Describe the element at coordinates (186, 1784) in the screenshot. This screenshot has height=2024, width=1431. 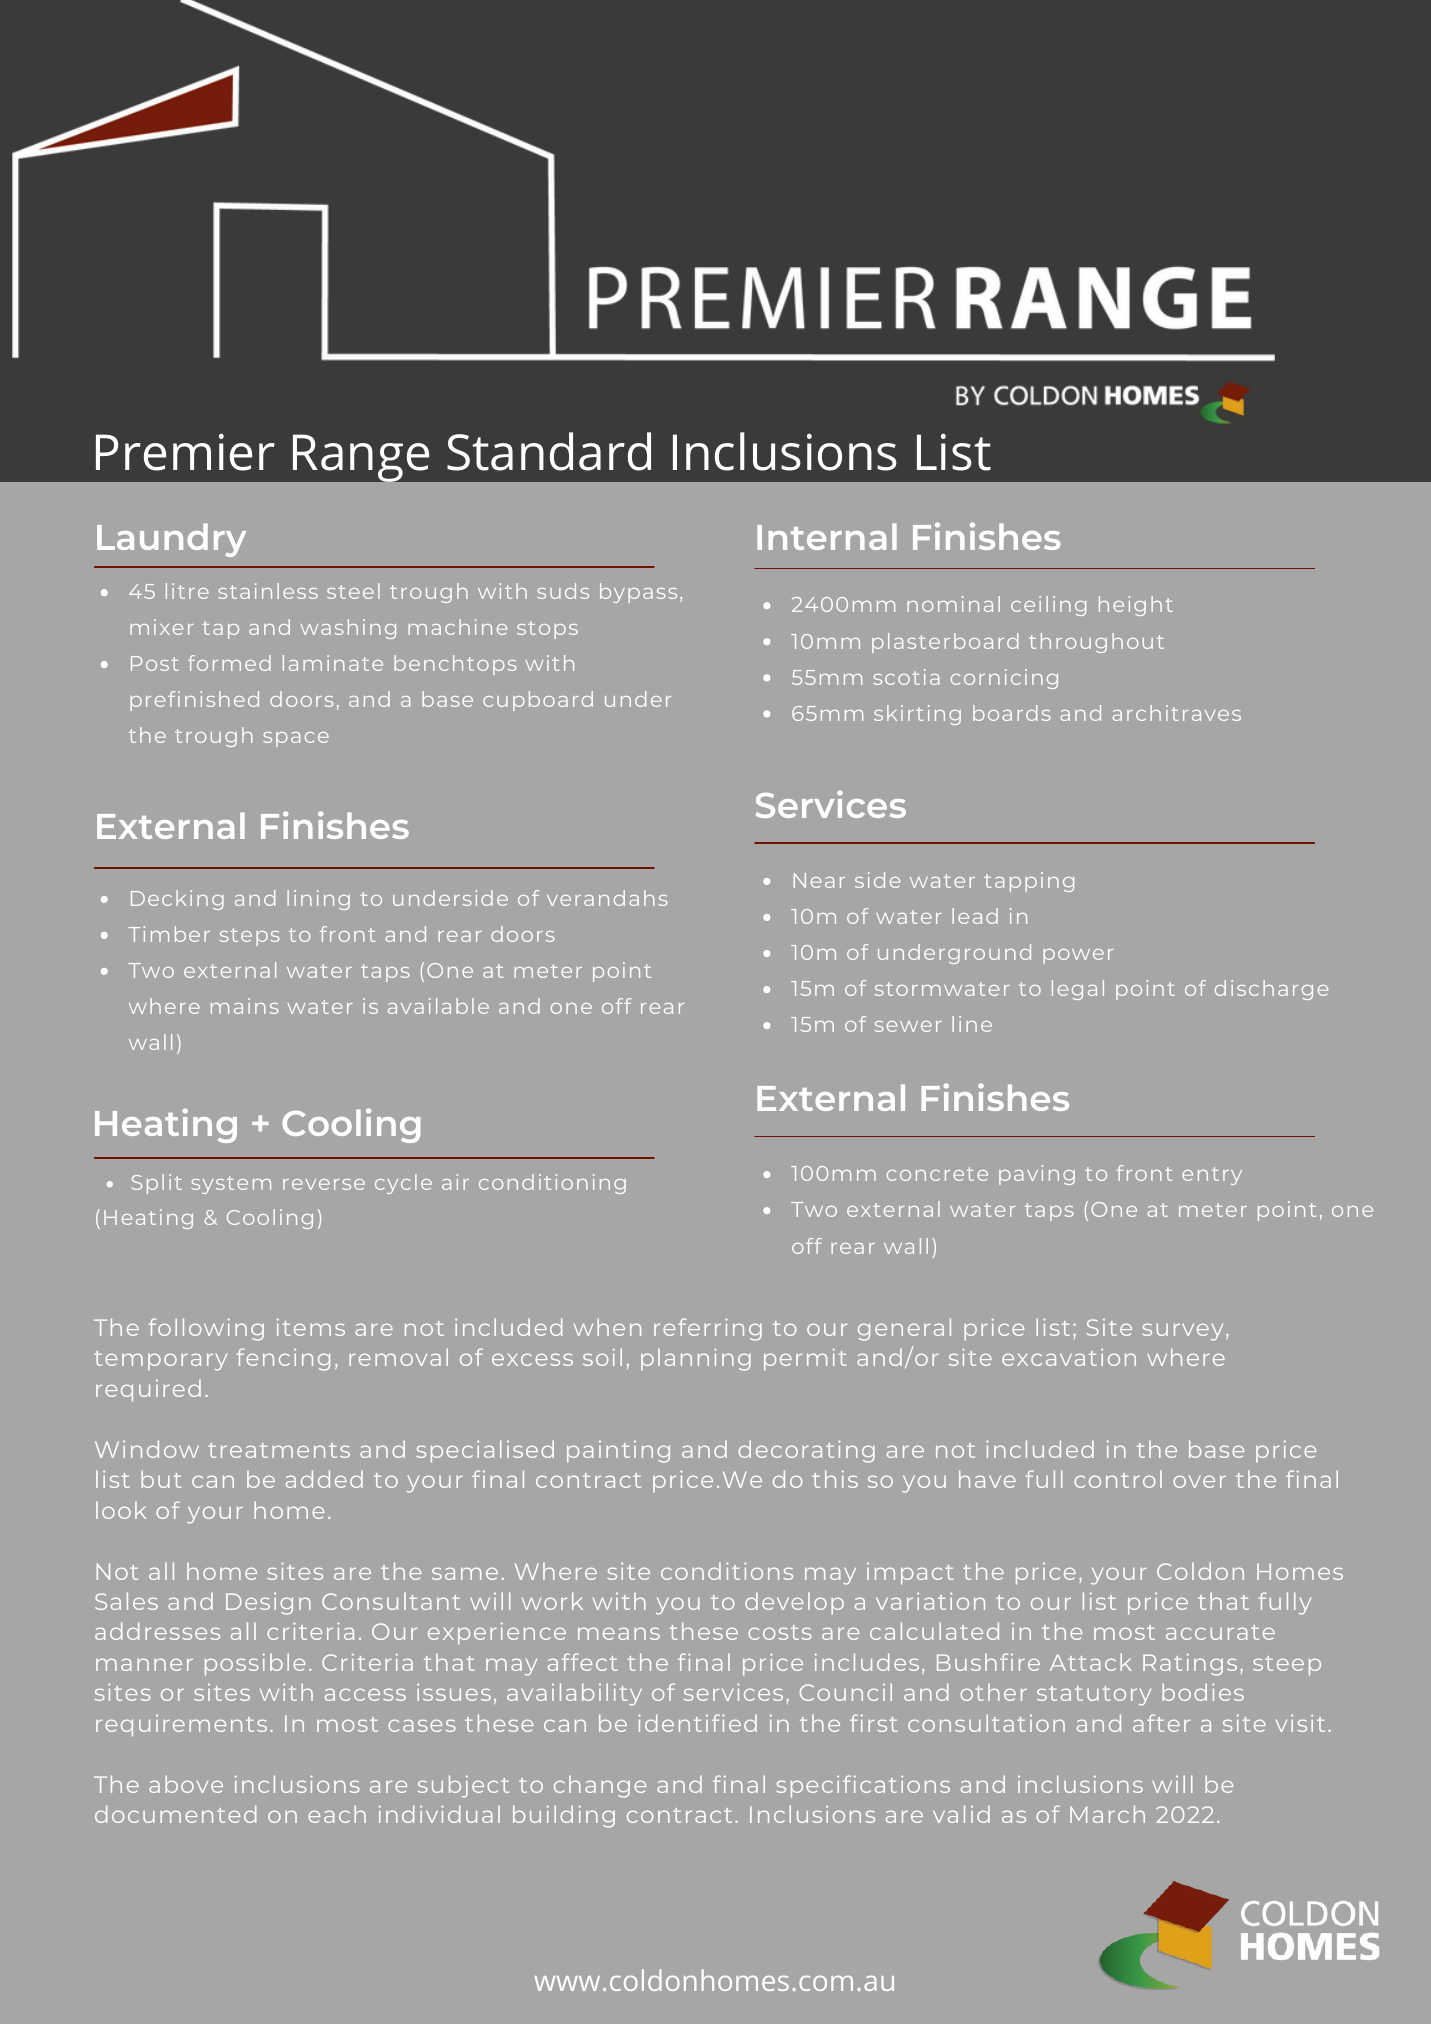
I see `above` at that location.
